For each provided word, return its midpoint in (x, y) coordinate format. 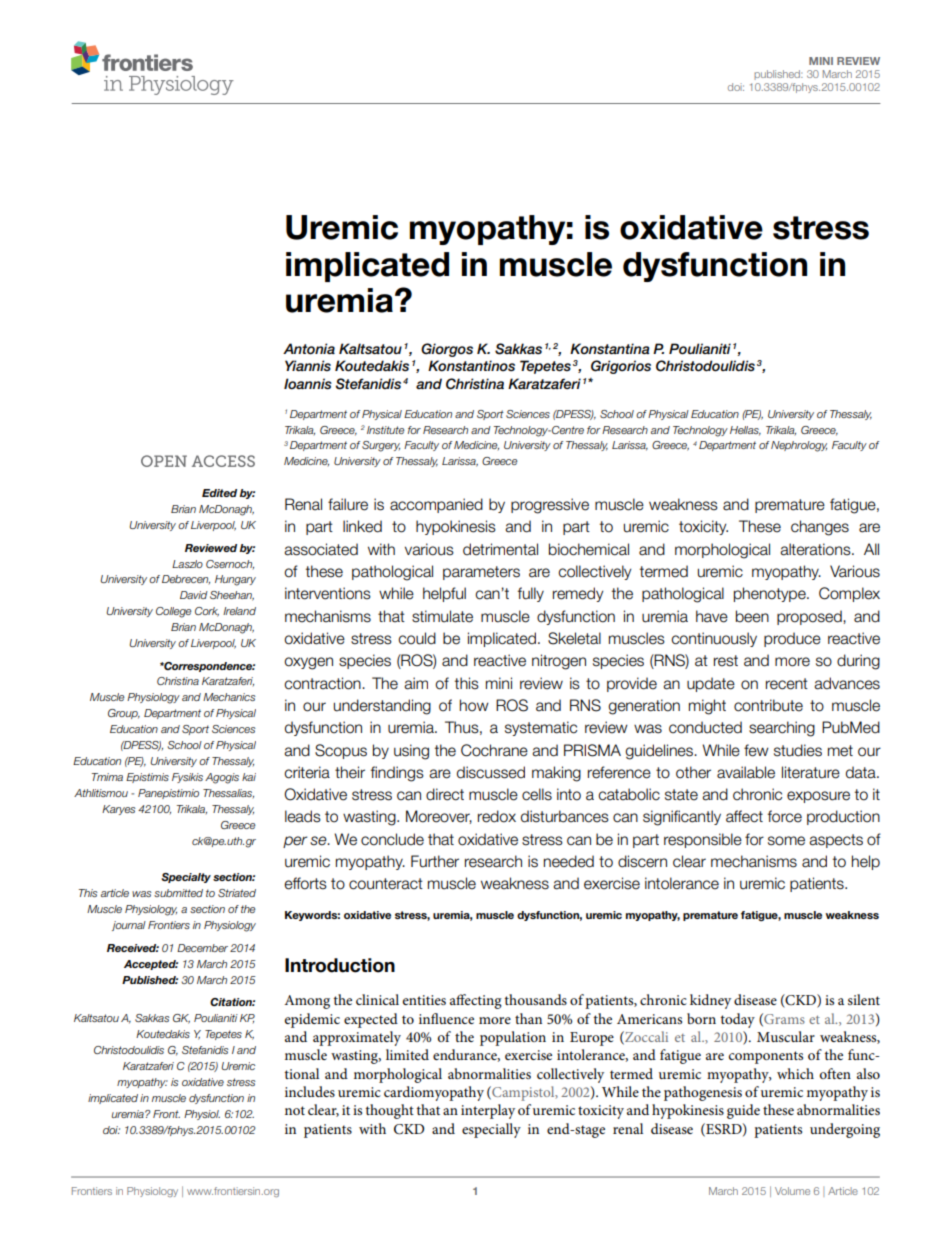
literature (811, 772)
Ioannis (308, 384)
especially (491, 1130)
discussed (491, 772)
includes (310, 1091)
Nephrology (799, 446)
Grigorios (621, 367)
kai (249, 777)
